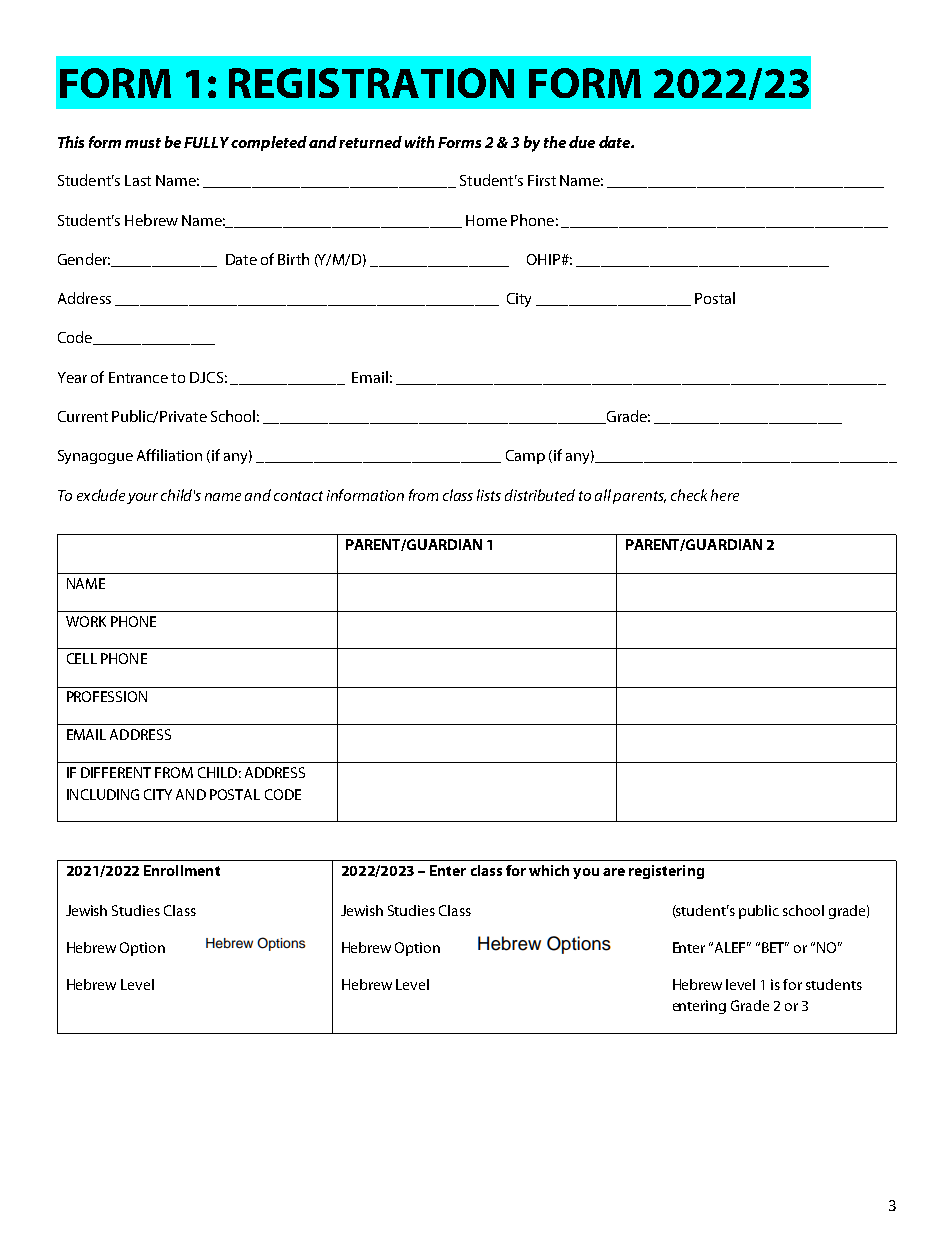 The height and width of the document is (1233, 952). What do you see at coordinates (525, 457) in the document?
I see `Camp` at bounding box center [525, 457].
